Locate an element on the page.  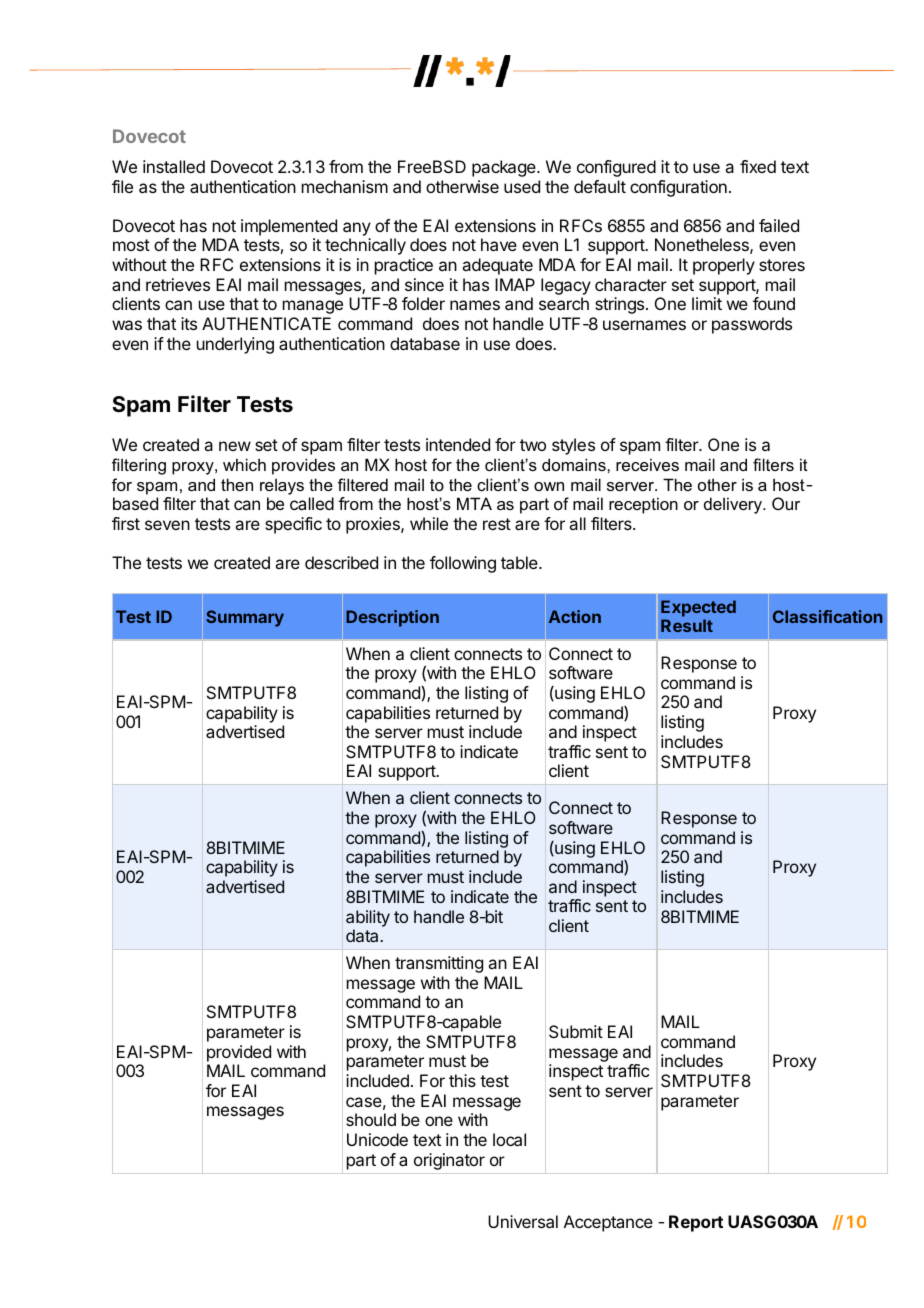
Submit is located at coordinates (576, 1031).
